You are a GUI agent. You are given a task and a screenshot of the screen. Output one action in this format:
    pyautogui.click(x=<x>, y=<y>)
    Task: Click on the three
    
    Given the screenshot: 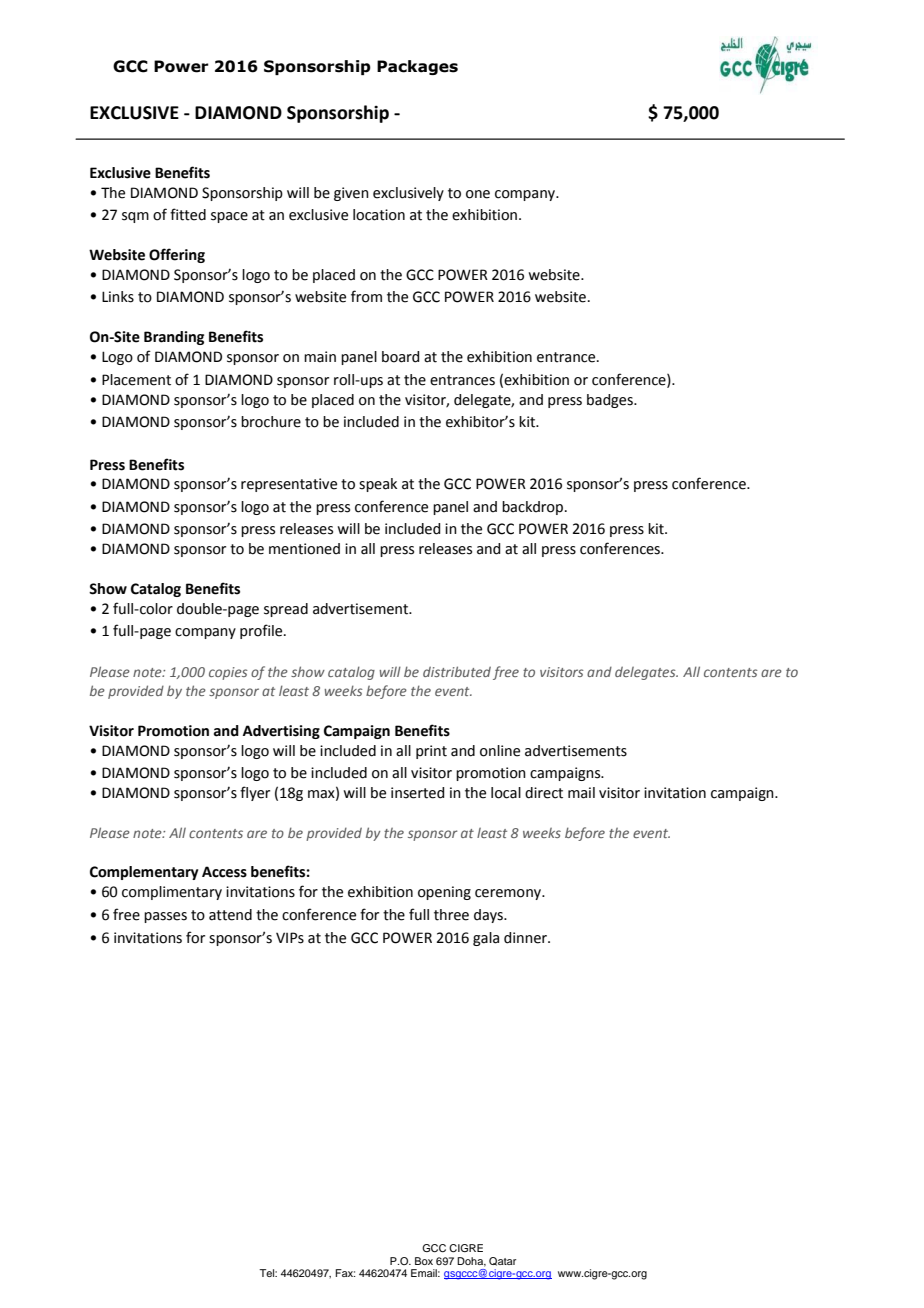 What is the action you would take?
    pyautogui.click(x=451, y=915)
